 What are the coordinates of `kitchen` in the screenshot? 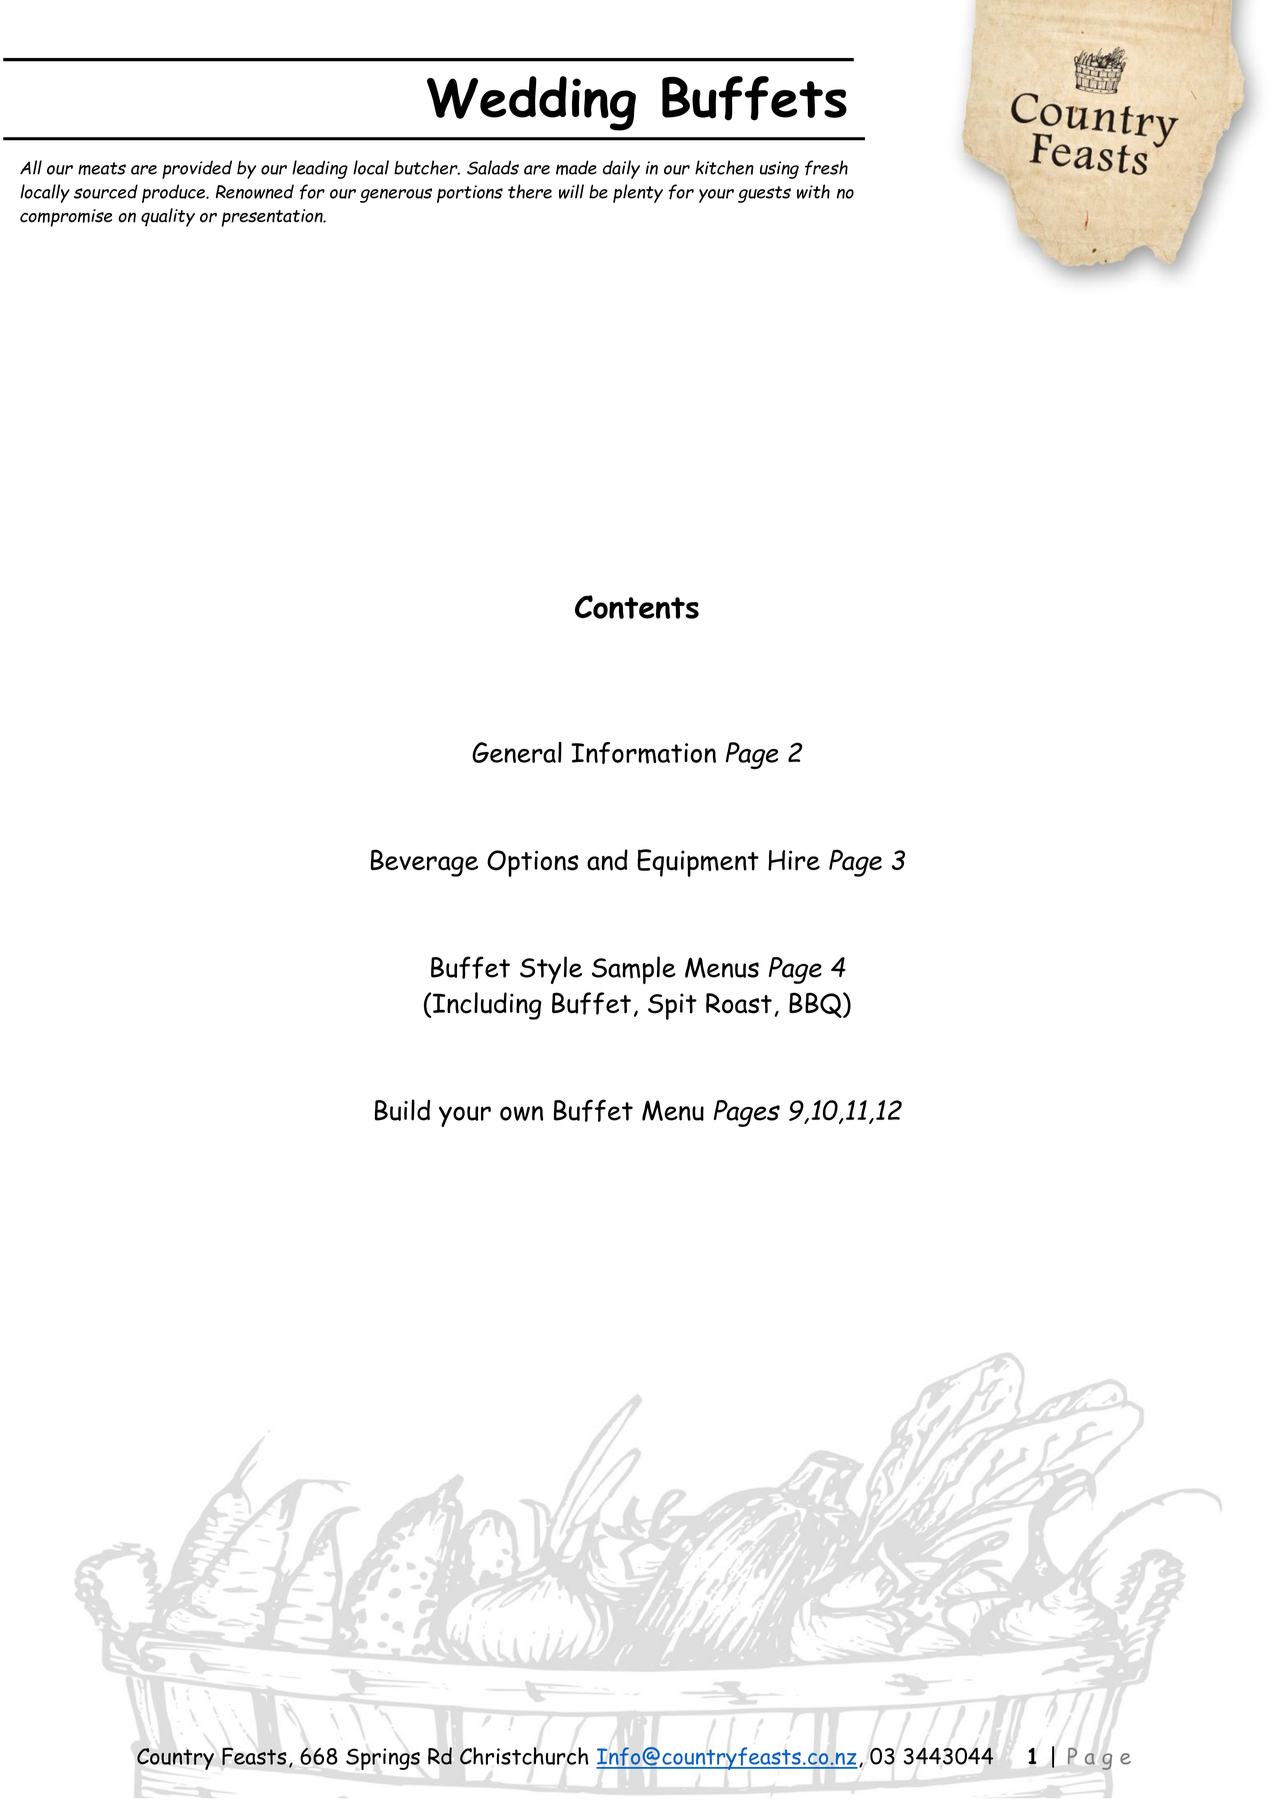 It's located at (724, 167).
